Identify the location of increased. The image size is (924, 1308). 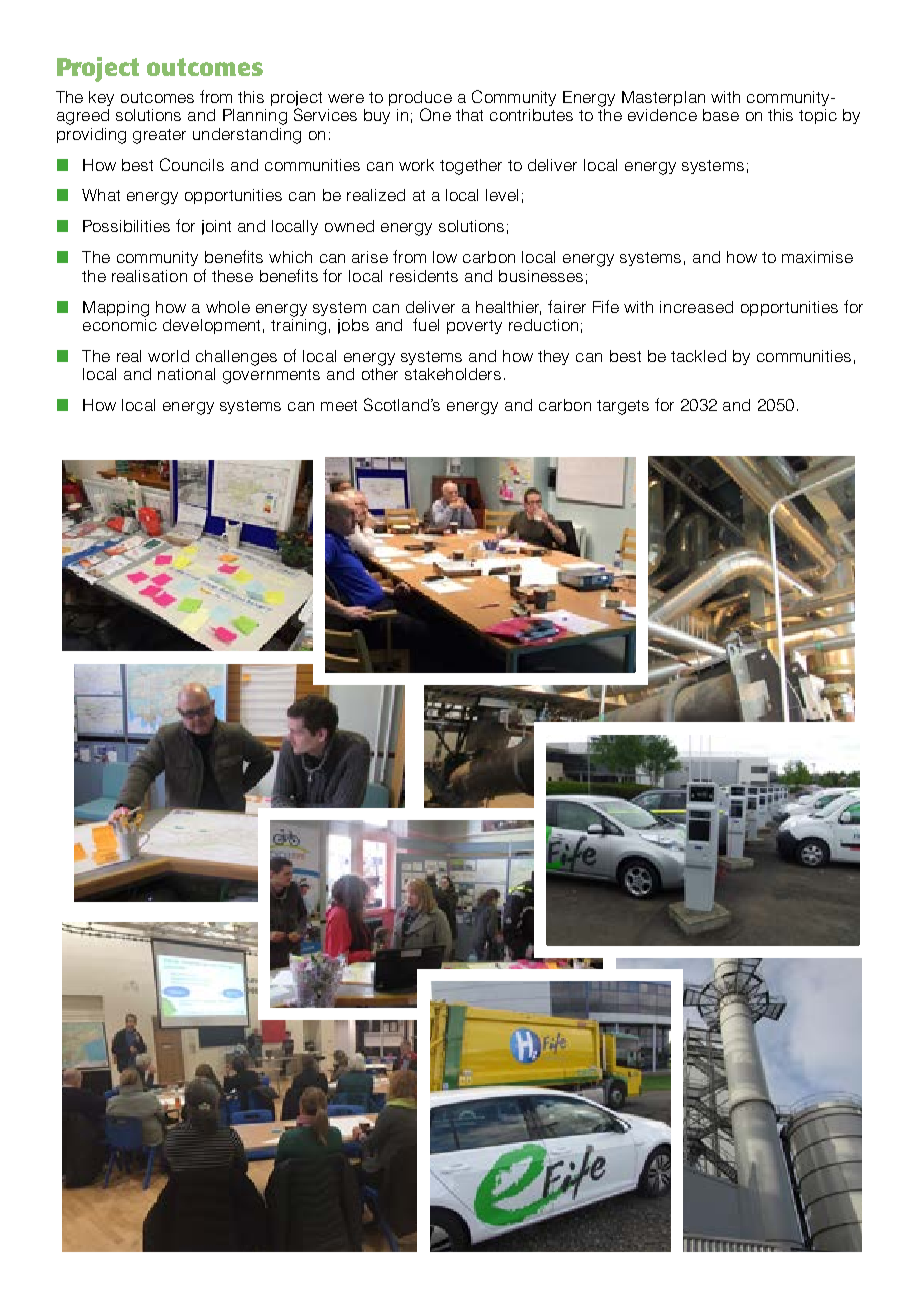
(696, 307).
